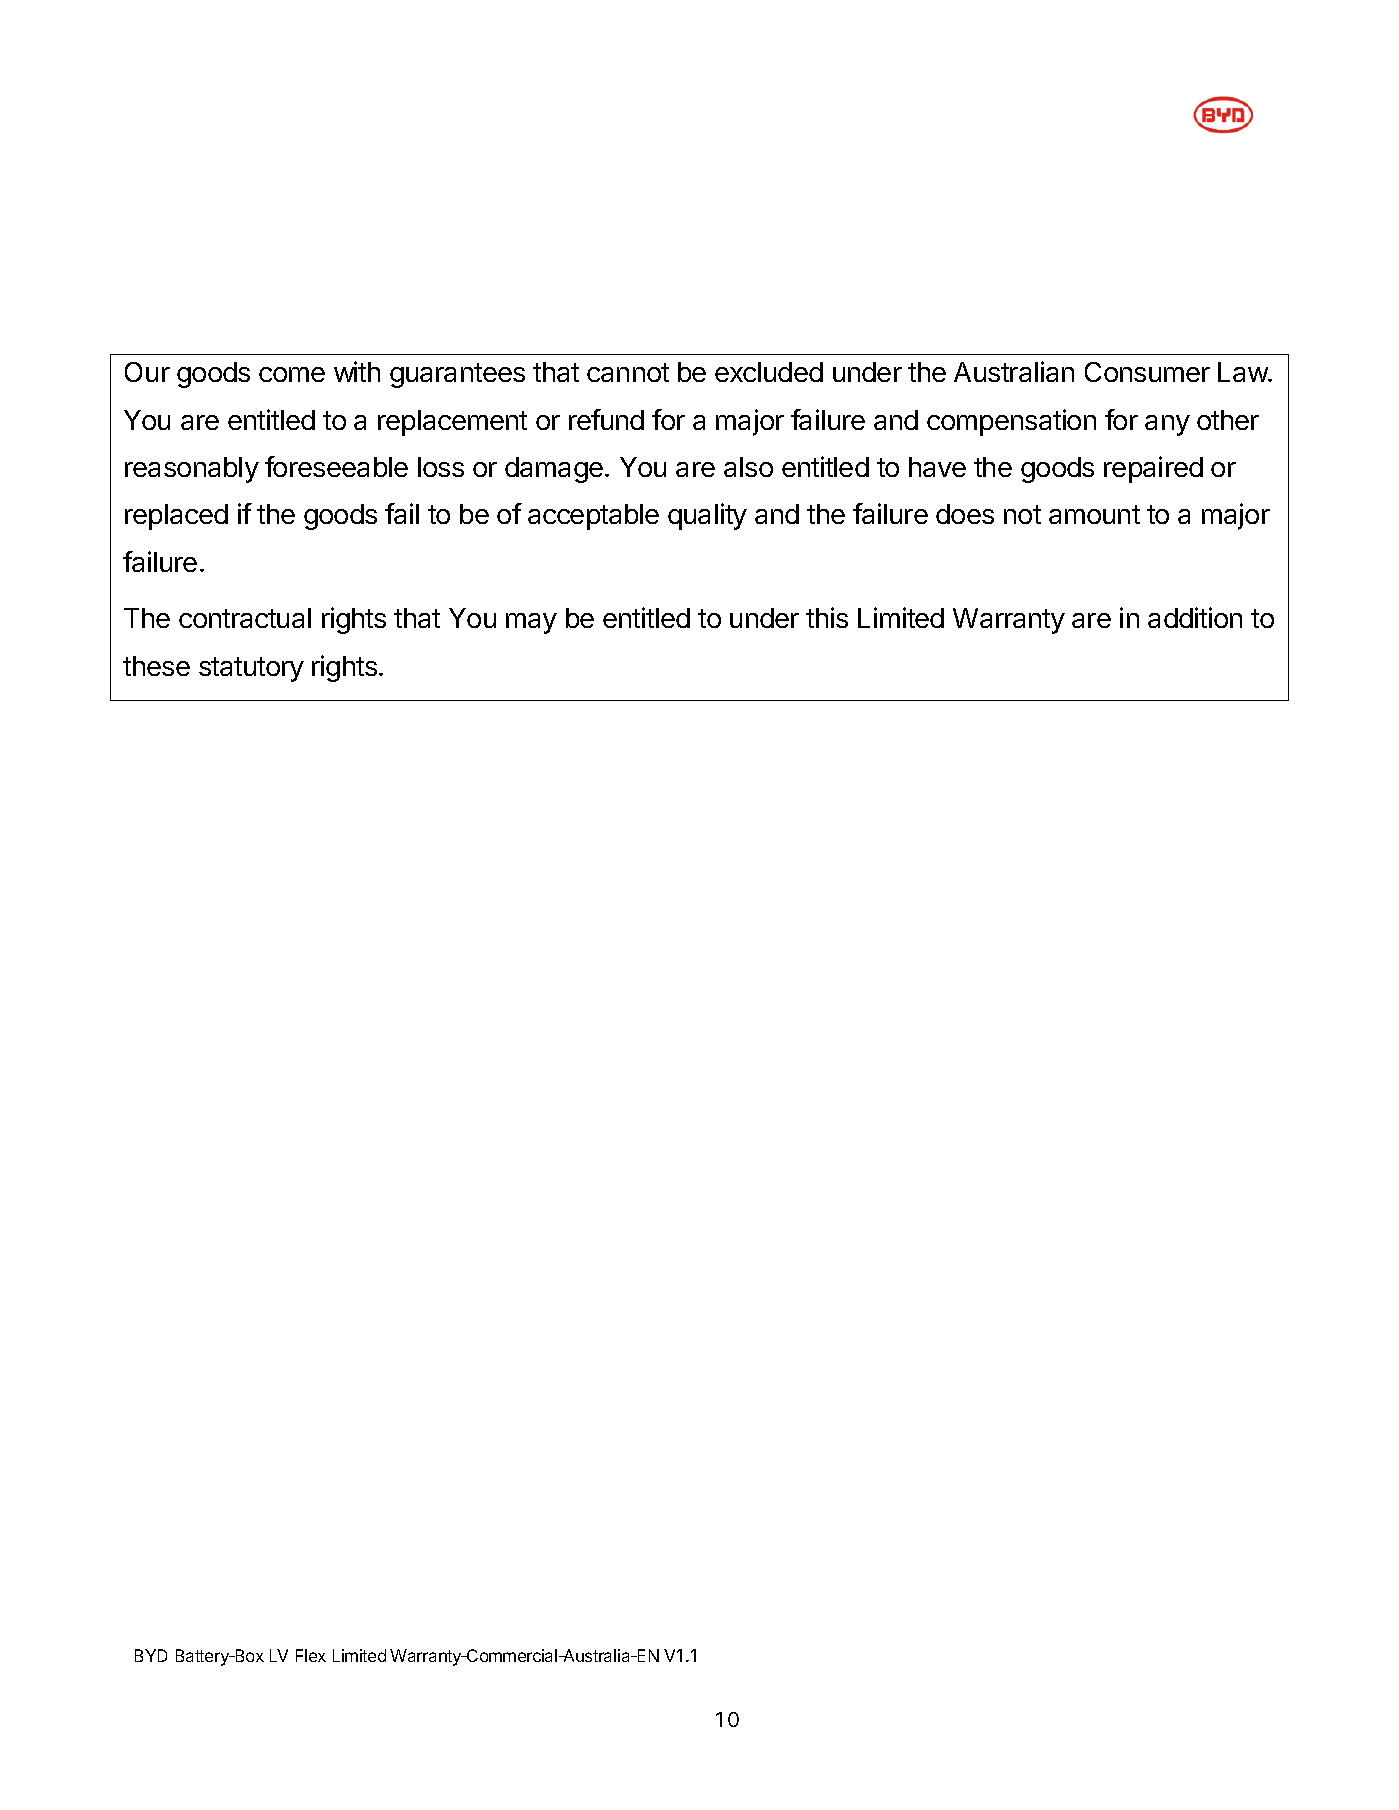 Image resolution: width=1399 pixels, height=1810 pixels. Describe the element at coordinates (1195, 617) in the screenshot. I see `addition` at that location.
